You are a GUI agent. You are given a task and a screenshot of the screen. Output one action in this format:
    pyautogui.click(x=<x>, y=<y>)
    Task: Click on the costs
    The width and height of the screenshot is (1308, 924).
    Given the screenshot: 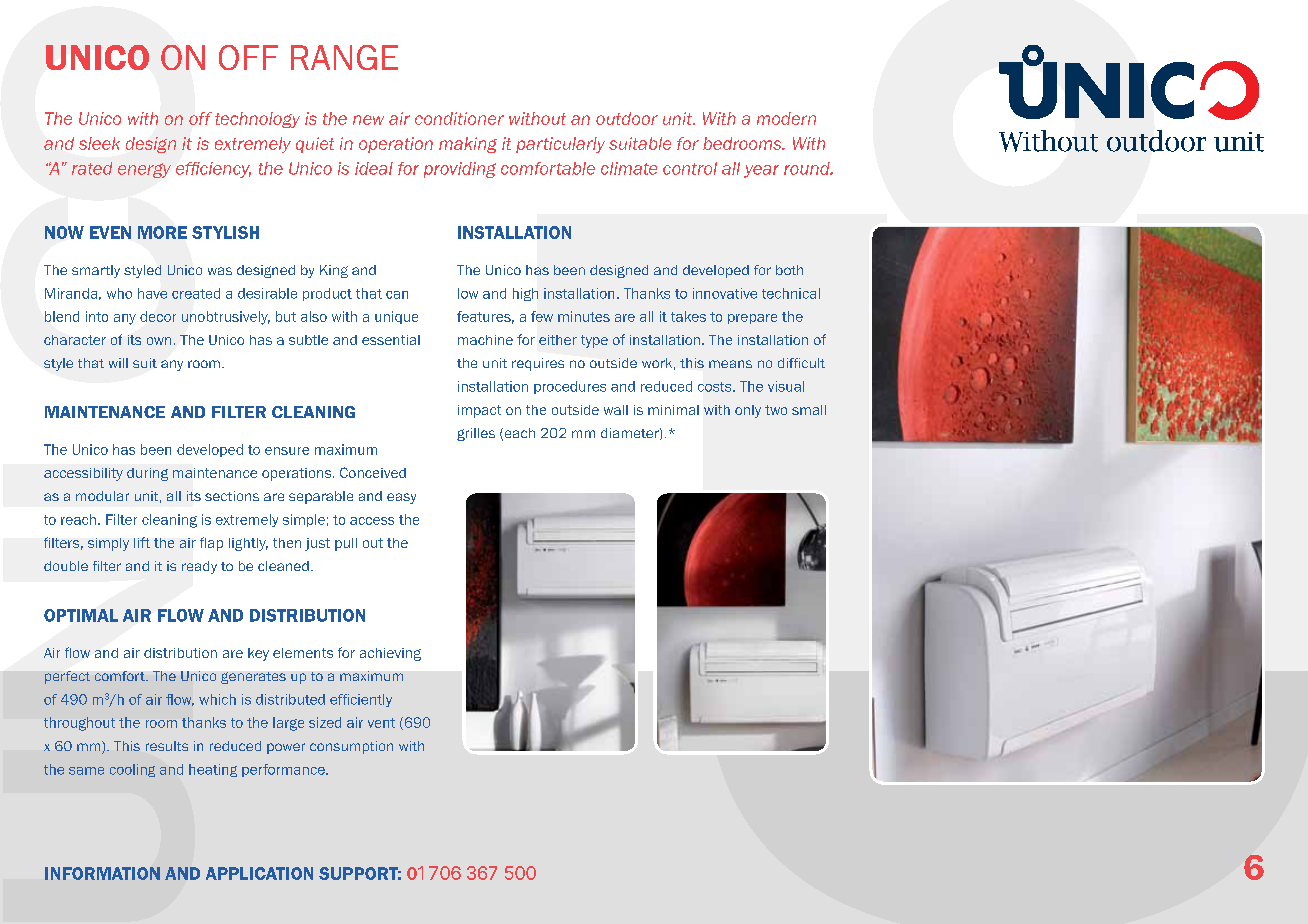 What is the action you would take?
    pyautogui.click(x=716, y=387)
